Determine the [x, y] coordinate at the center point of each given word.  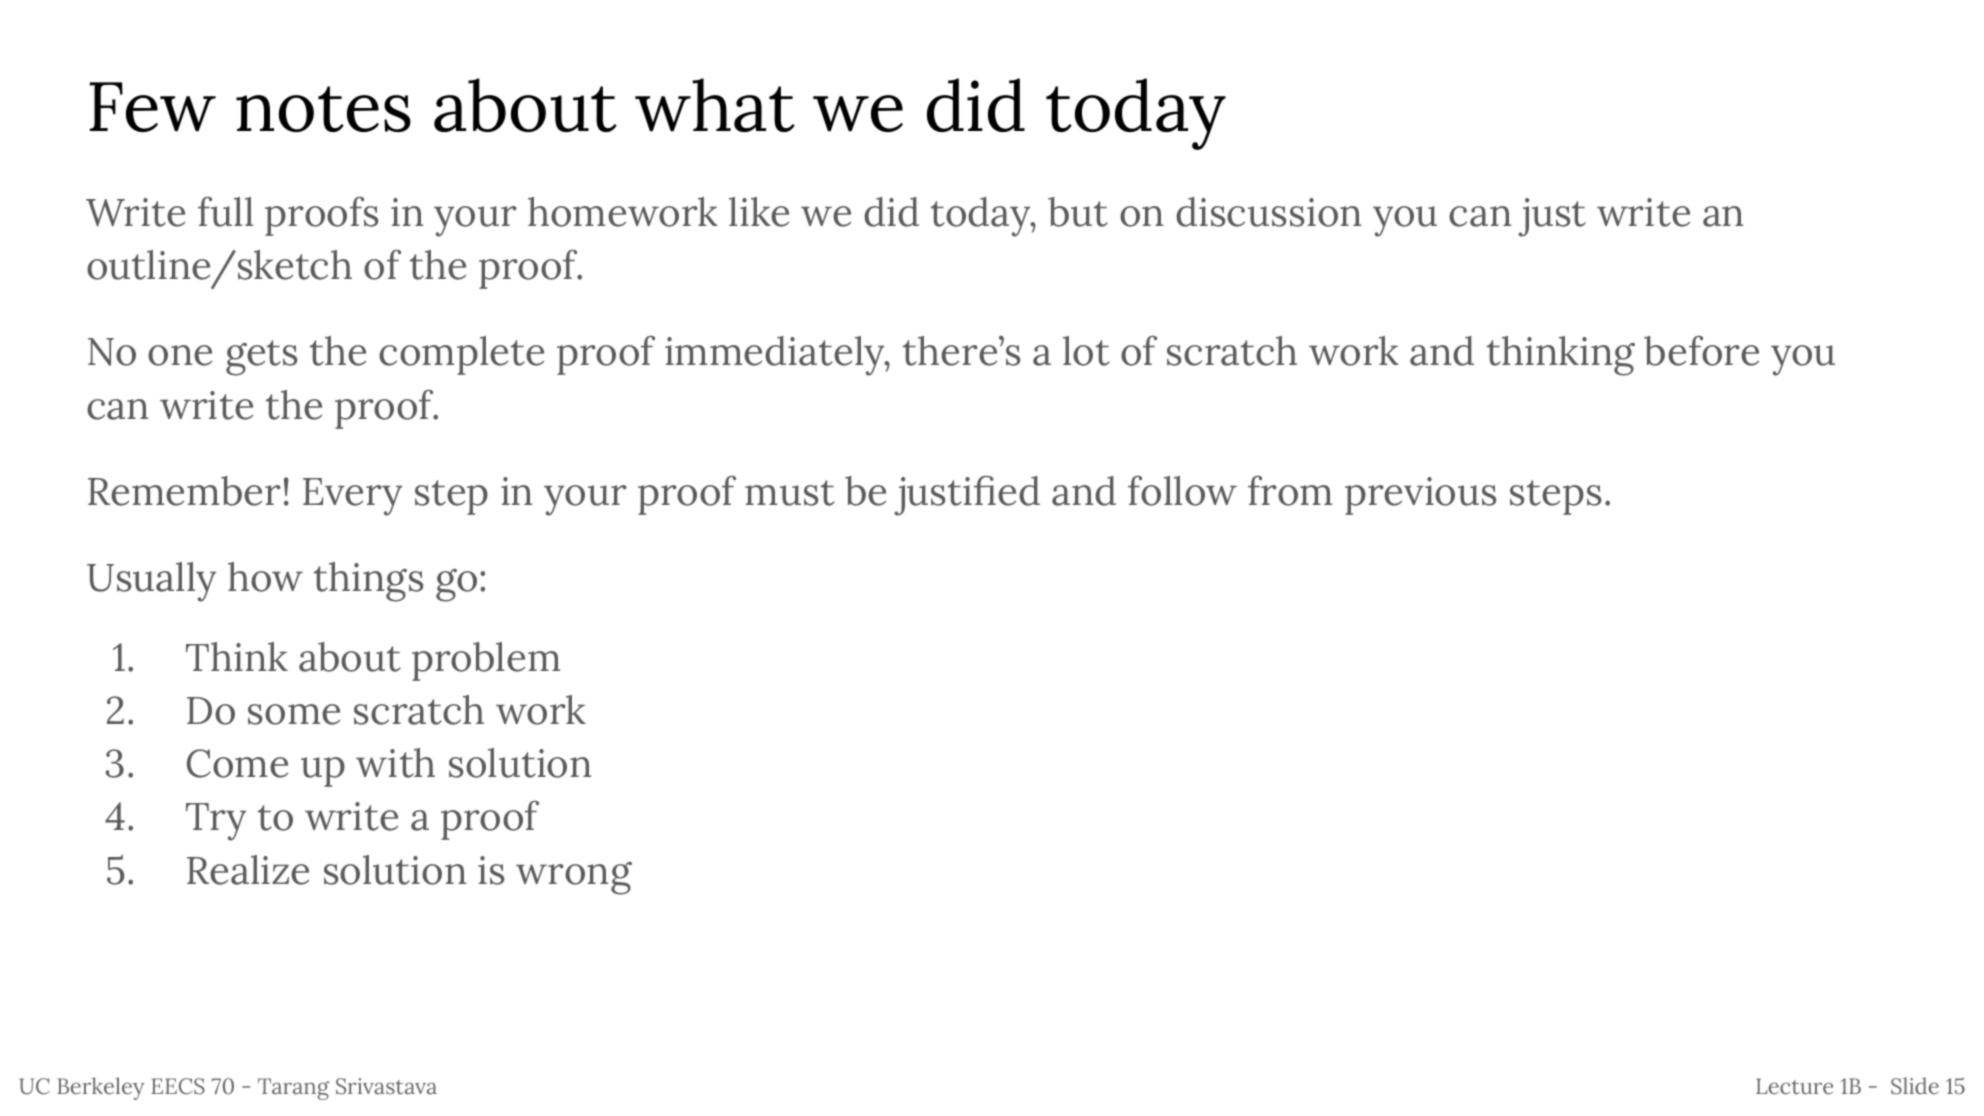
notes [323, 109]
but [1078, 212]
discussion [1268, 212]
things [368, 582]
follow [1182, 491]
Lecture [1794, 1086]
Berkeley [100, 1088]
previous [1420, 496]
